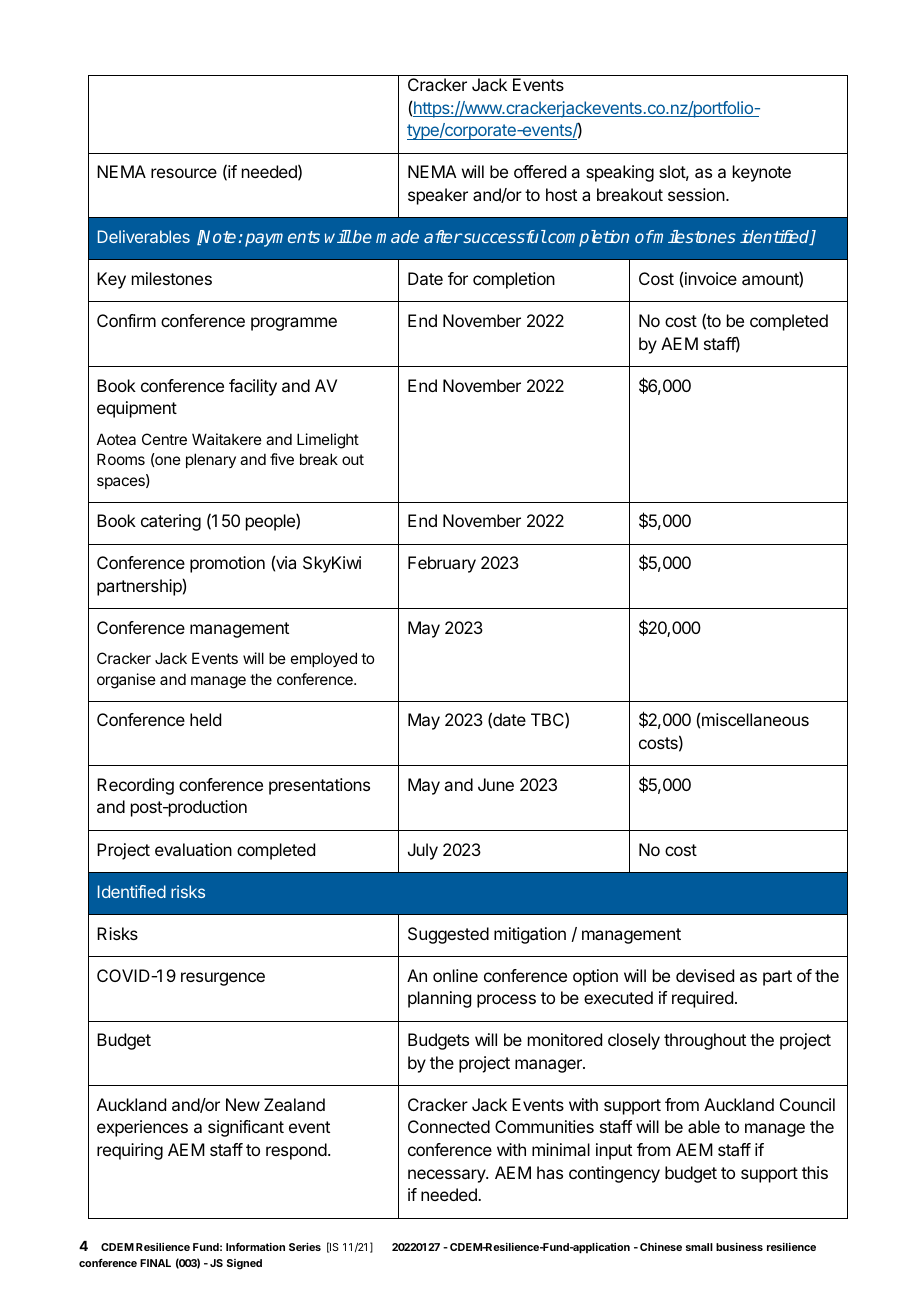 The height and width of the document is (1308, 924). What do you see at coordinates (184, 173) in the document?
I see `resource` at bounding box center [184, 173].
